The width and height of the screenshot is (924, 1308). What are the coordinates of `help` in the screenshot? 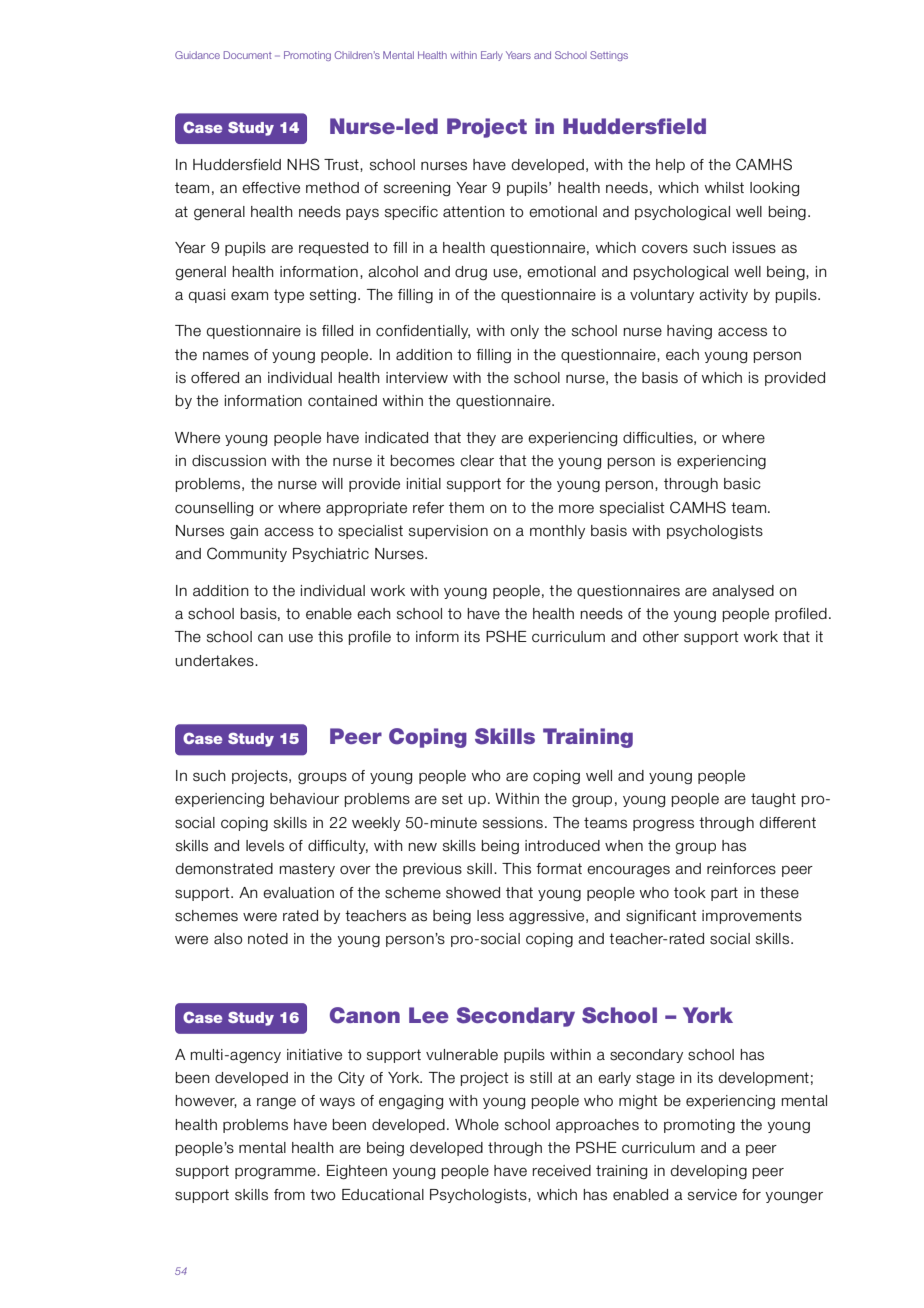 It's located at (670, 166).
